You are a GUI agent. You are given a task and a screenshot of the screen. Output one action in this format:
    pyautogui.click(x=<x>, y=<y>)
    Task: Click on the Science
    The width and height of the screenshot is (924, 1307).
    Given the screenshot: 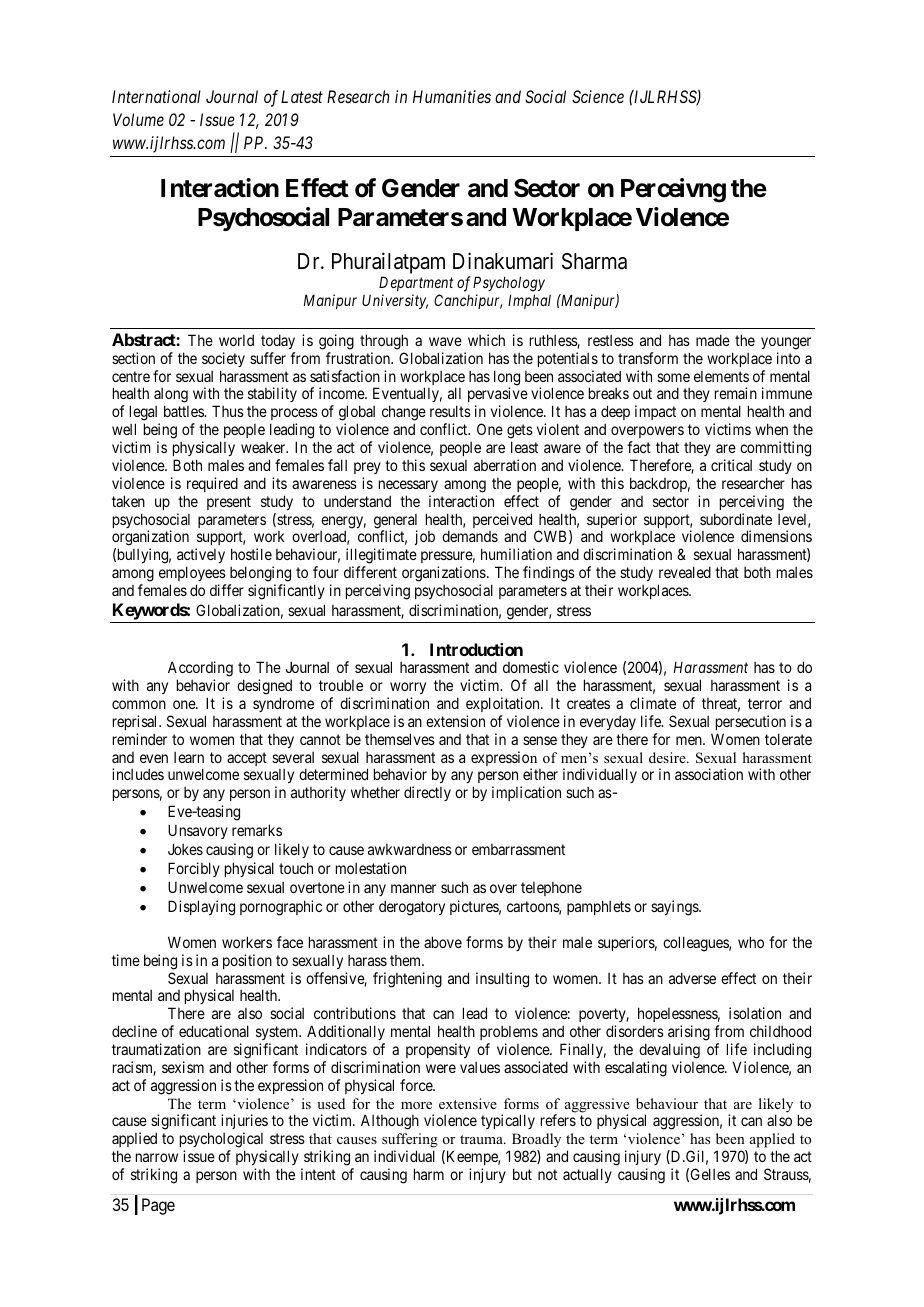 What is the action you would take?
    pyautogui.click(x=598, y=96)
